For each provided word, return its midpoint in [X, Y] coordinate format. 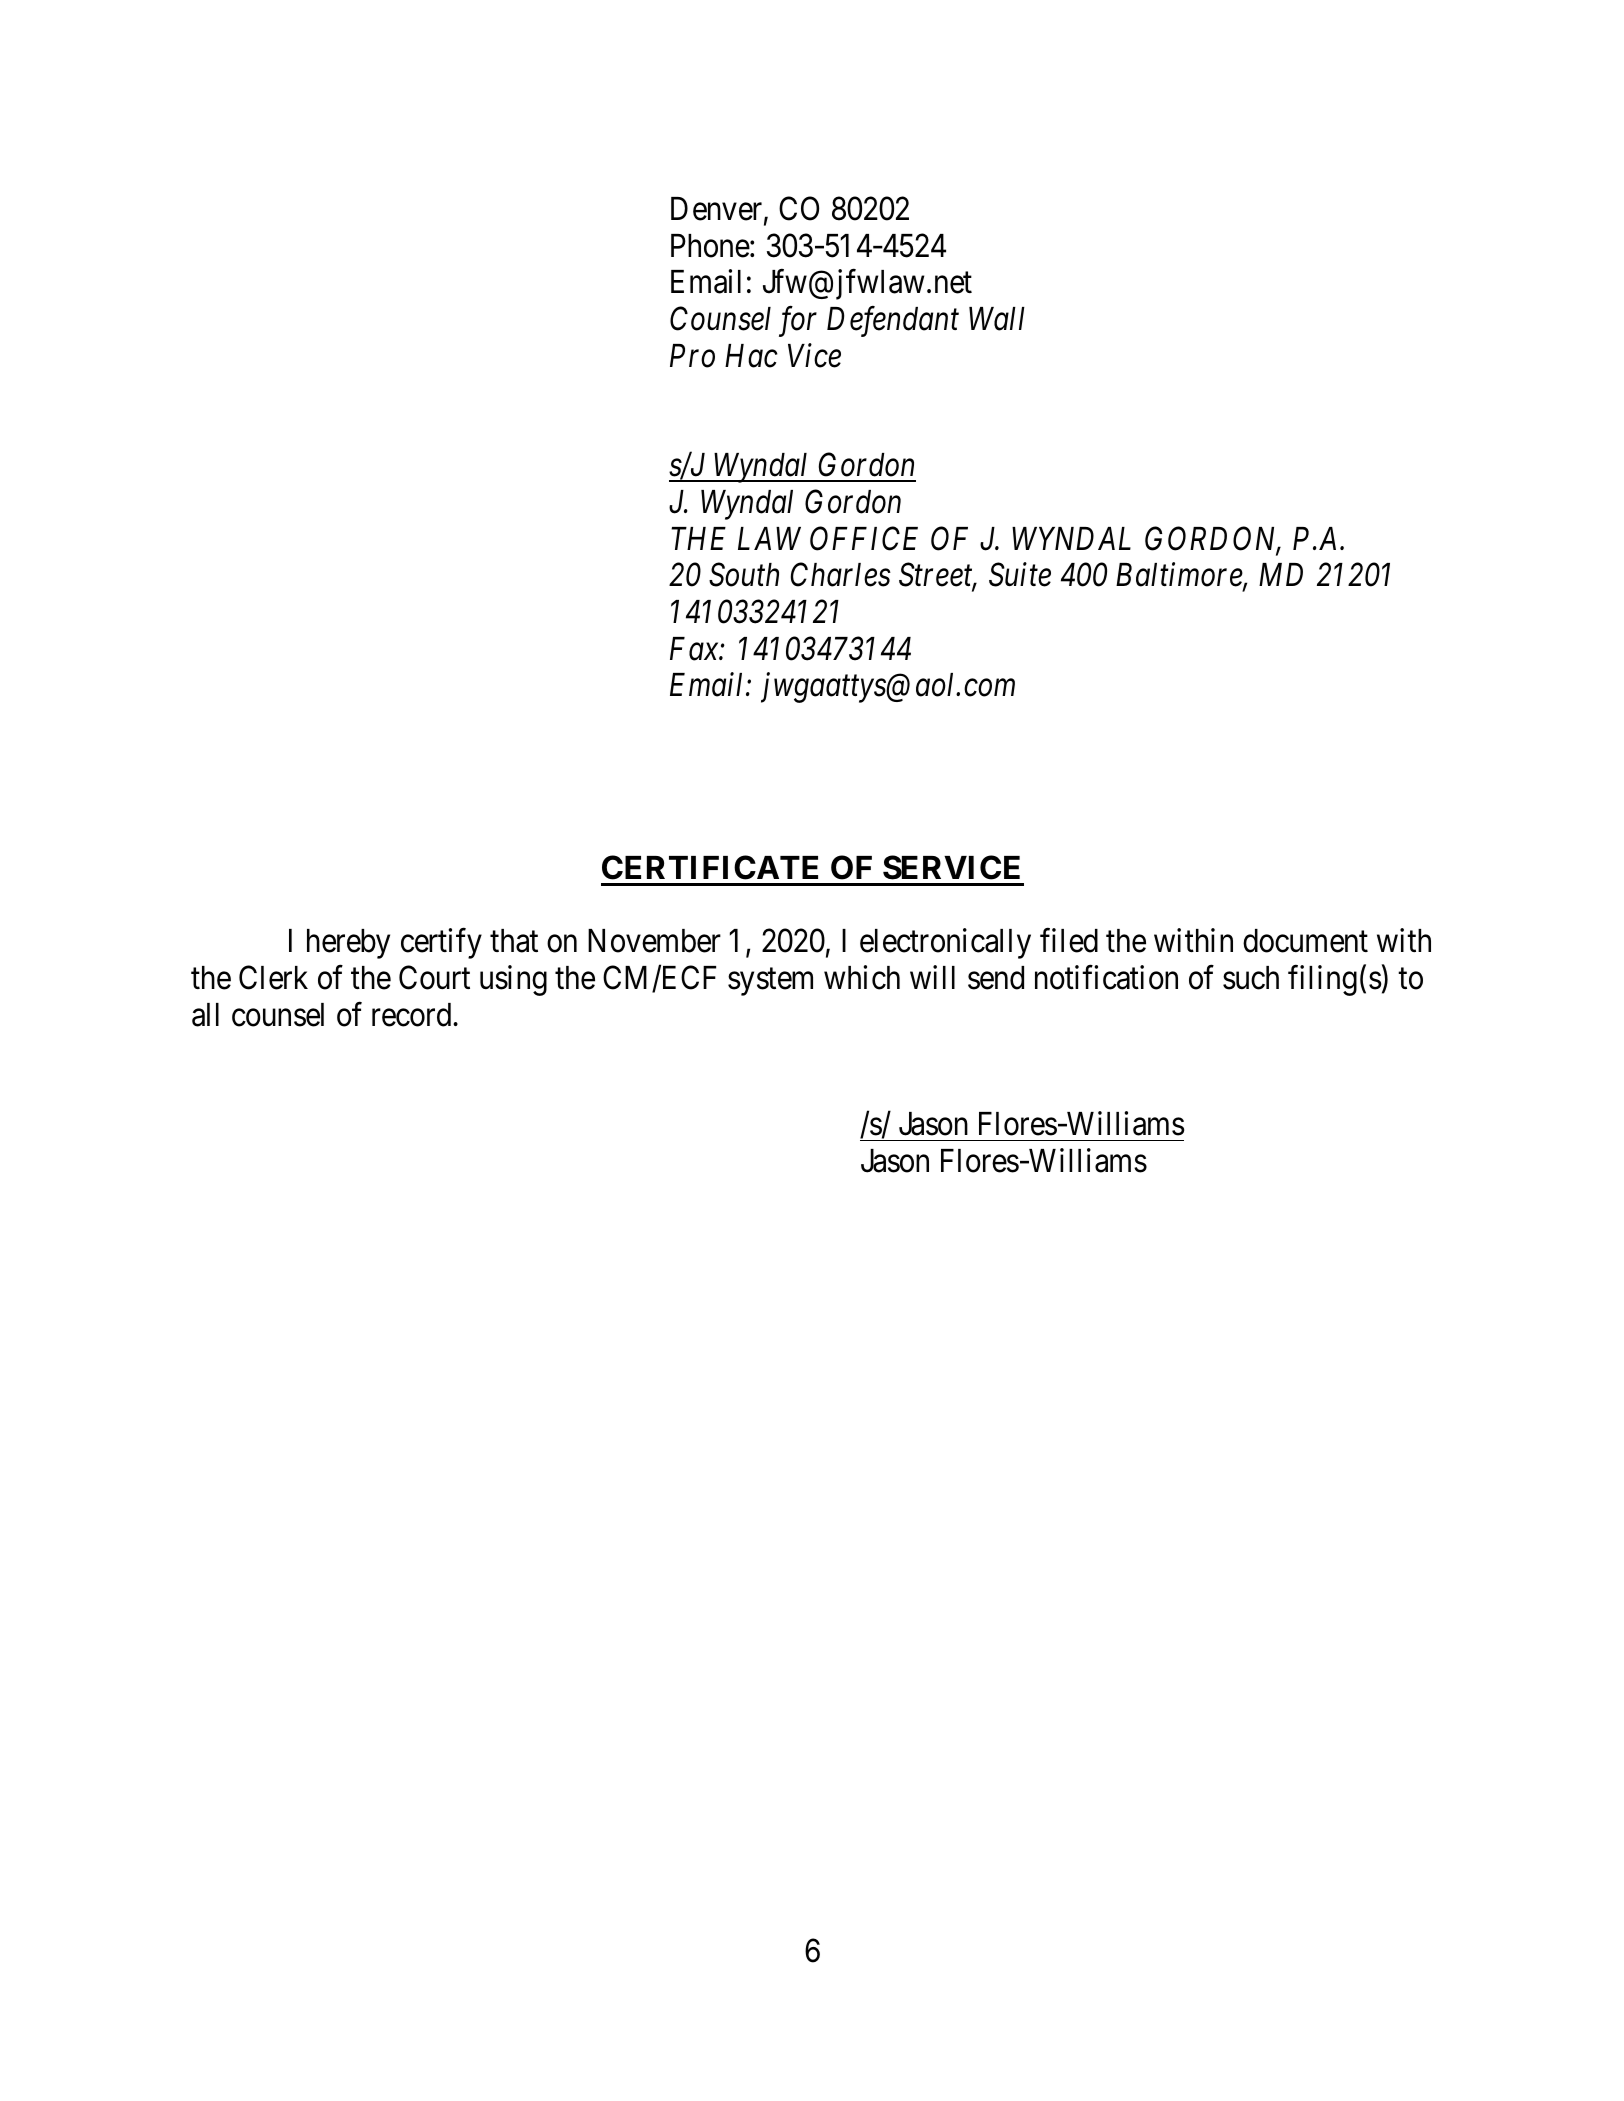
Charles [841, 575]
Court [434, 978]
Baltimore [1180, 576]
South [744, 575]
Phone [710, 246]
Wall [997, 319]
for [798, 321]
